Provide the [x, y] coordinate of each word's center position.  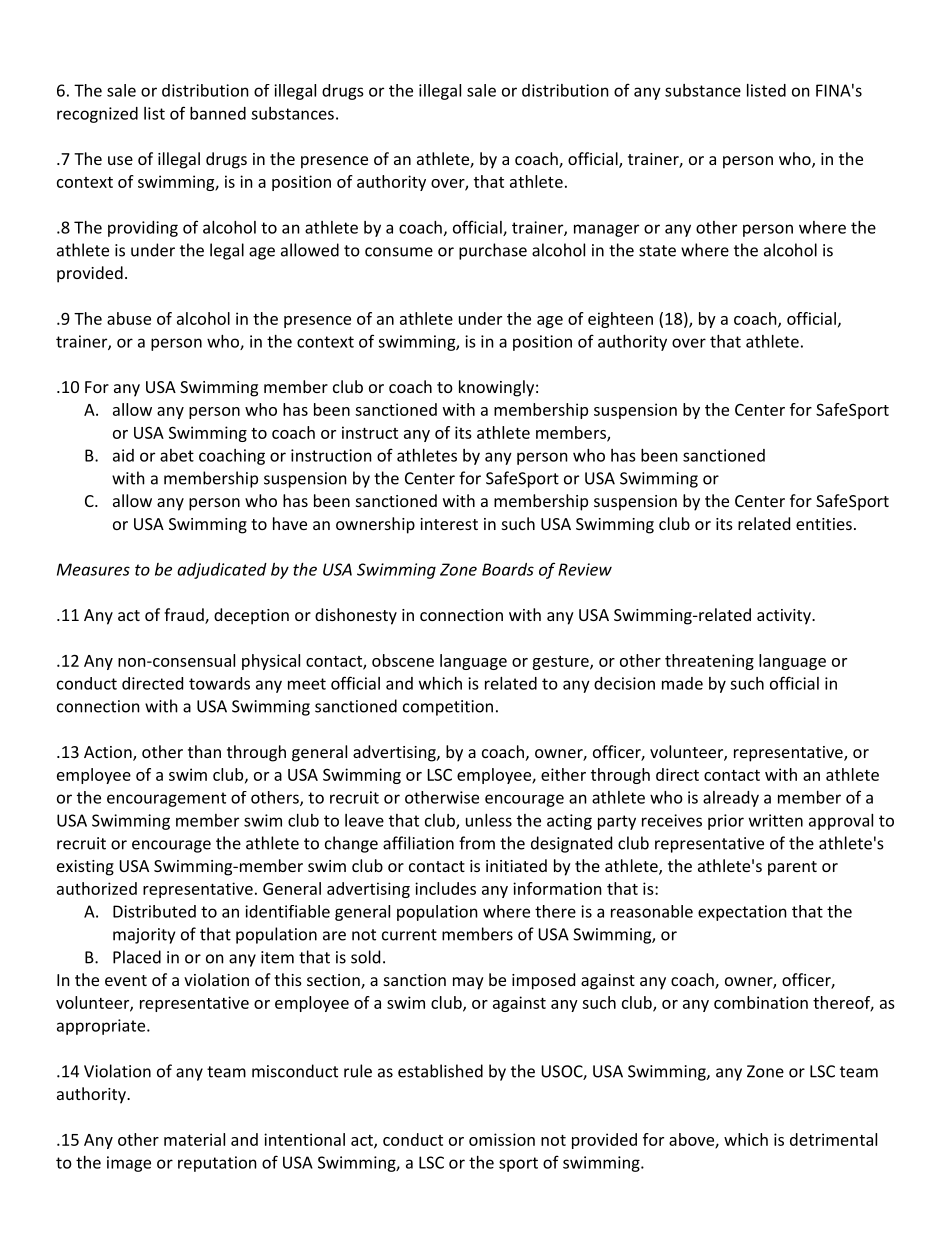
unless [489, 820]
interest [449, 524]
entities [824, 524]
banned [218, 113]
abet [177, 455]
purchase [493, 251]
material [194, 1139]
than [204, 751]
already [731, 799]
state [657, 251]
